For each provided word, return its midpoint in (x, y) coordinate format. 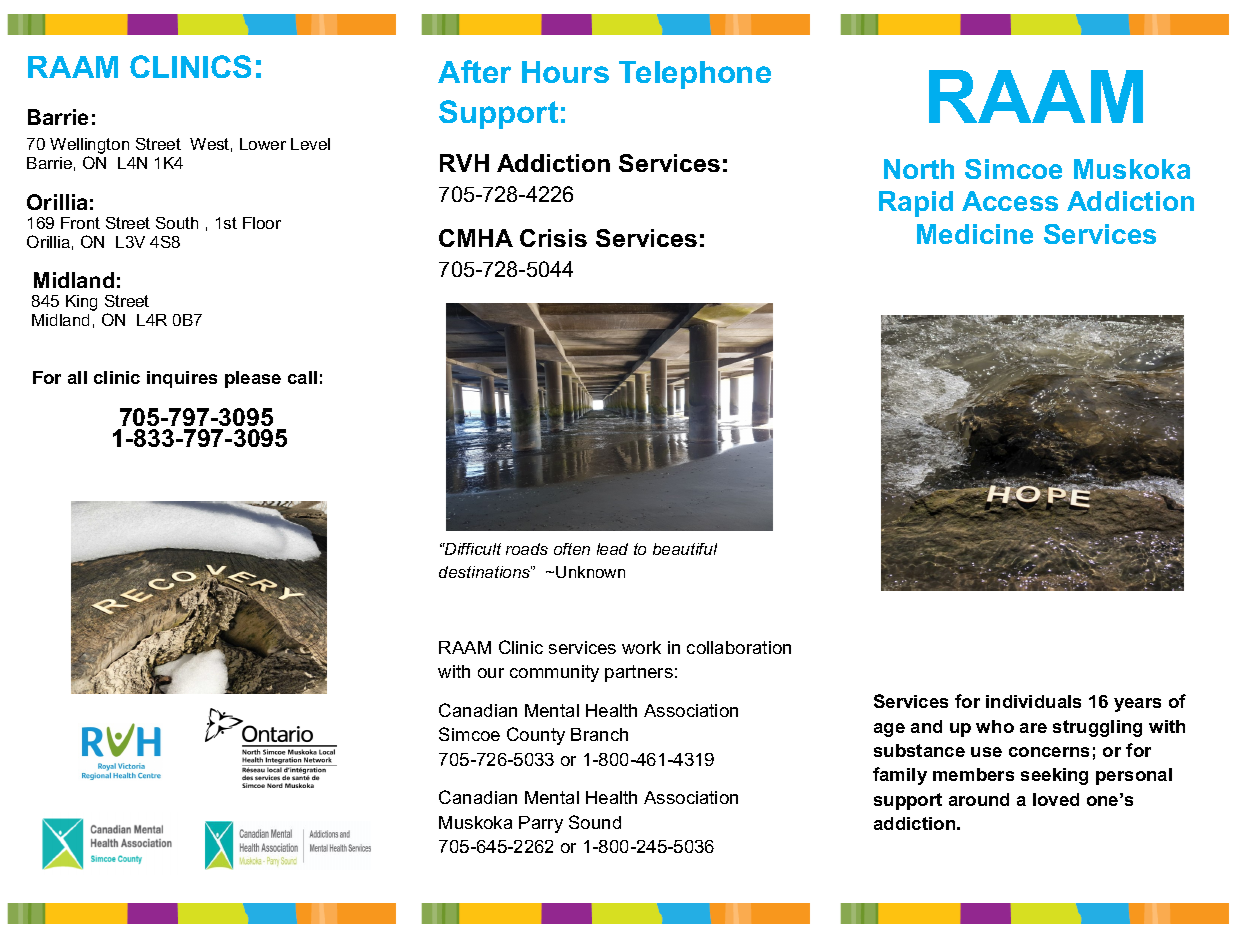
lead (612, 549)
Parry (541, 824)
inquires (182, 379)
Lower (263, 144)
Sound (595, 822)
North (919, 169)
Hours (565, 72)
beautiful (685, 549)
